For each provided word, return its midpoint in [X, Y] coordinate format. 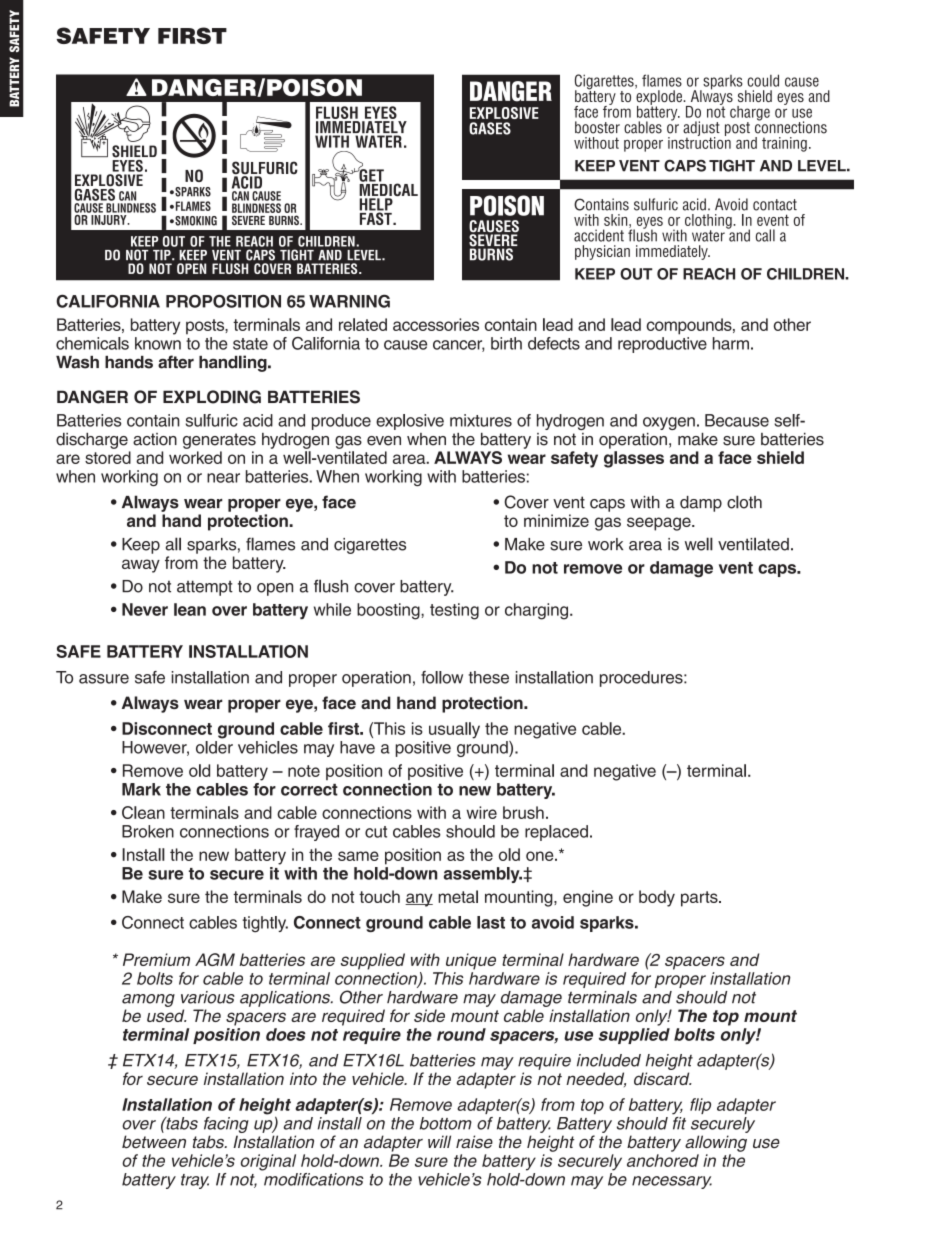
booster [597, 127]
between [154, 1142]
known [158, 343]
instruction [699, 142]
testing [454, 611]
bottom [446, 1123]
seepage [660, 524]
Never [145, 609]
